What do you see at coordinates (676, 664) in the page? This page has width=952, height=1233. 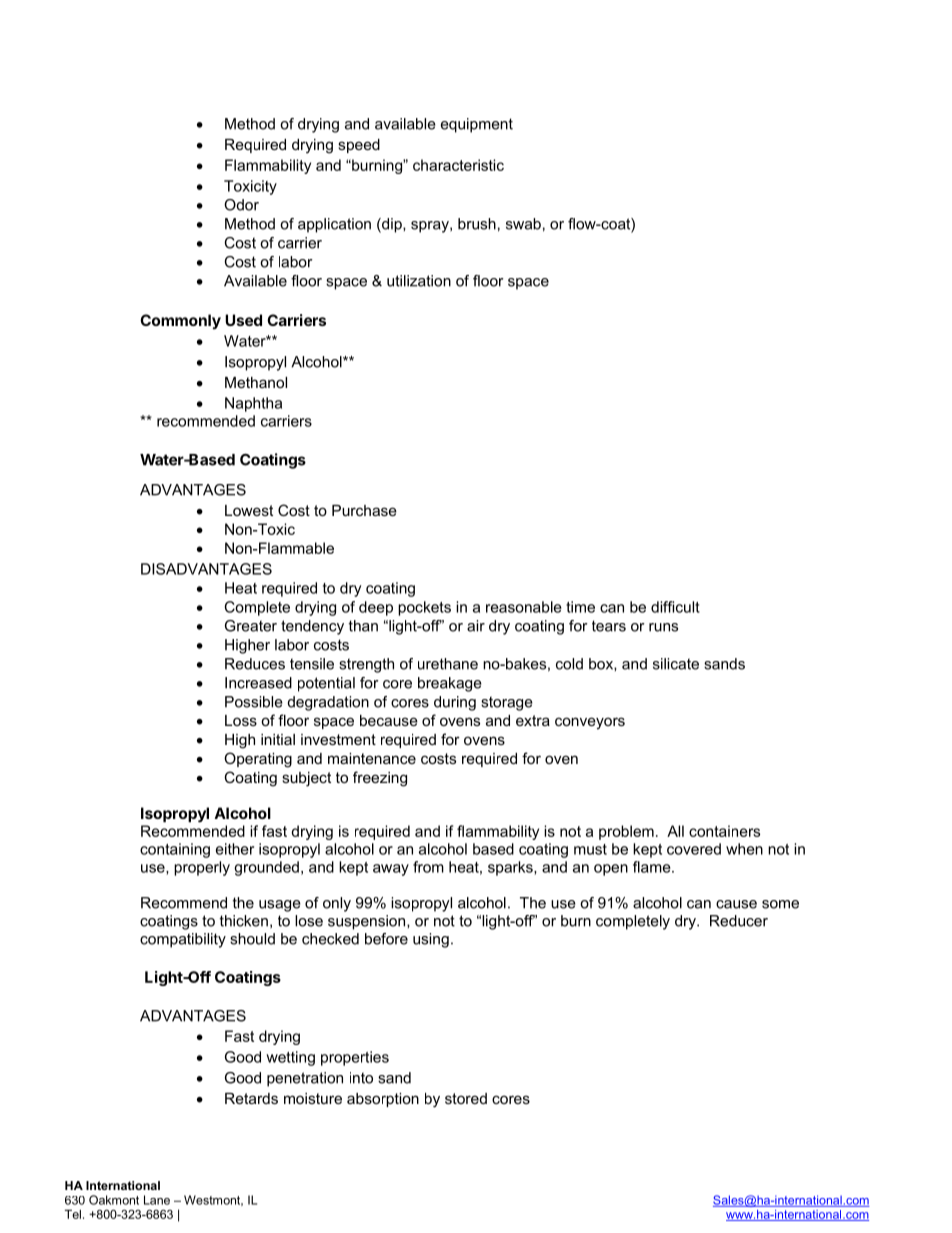 I see `silicate` at bounding box center [676, 664].
